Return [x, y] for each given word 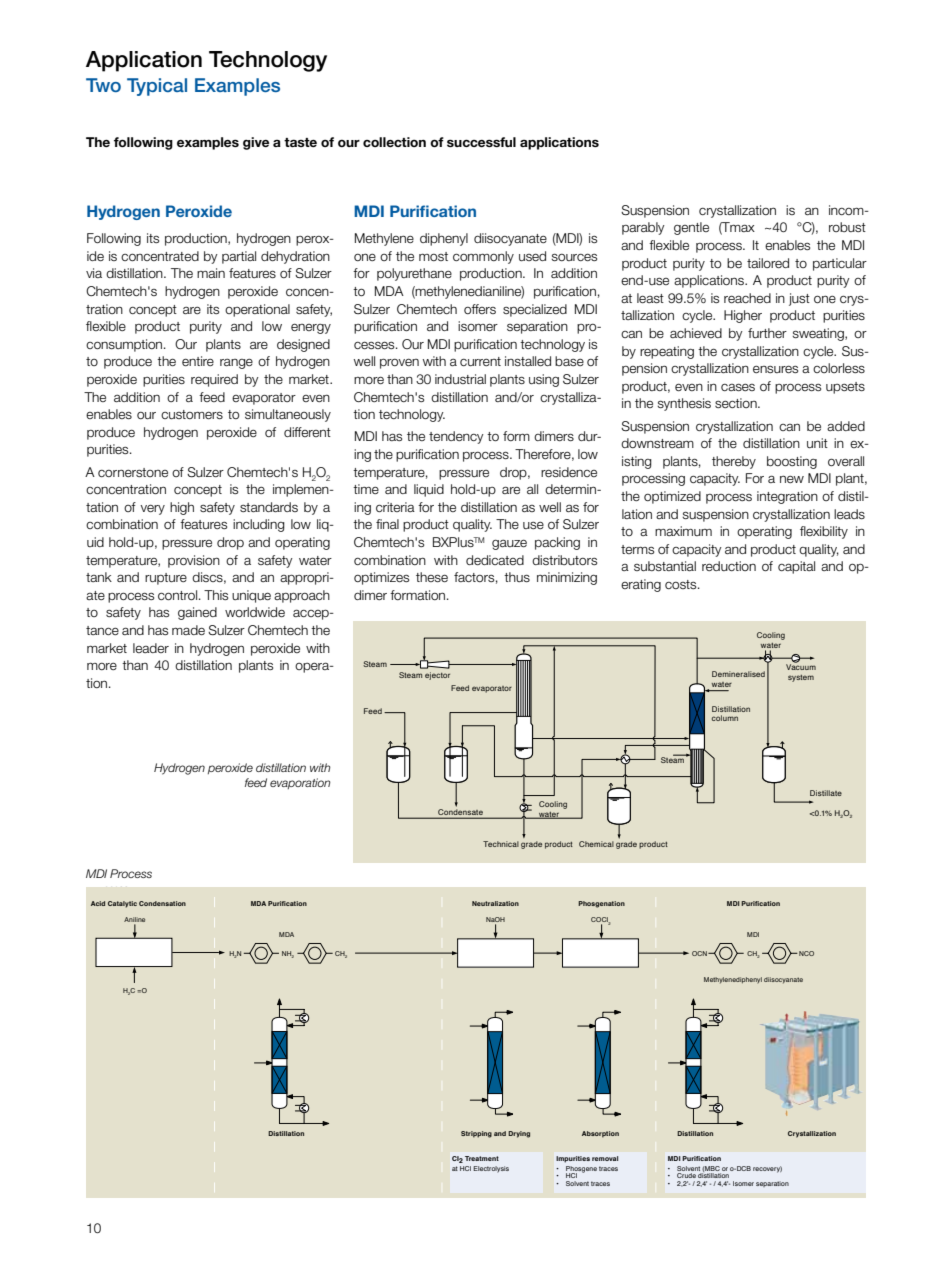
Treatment [482, 1158]
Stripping [476, 1134]
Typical [157, 87]
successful [481, 142]
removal [605, 1158]
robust [847, 227]
